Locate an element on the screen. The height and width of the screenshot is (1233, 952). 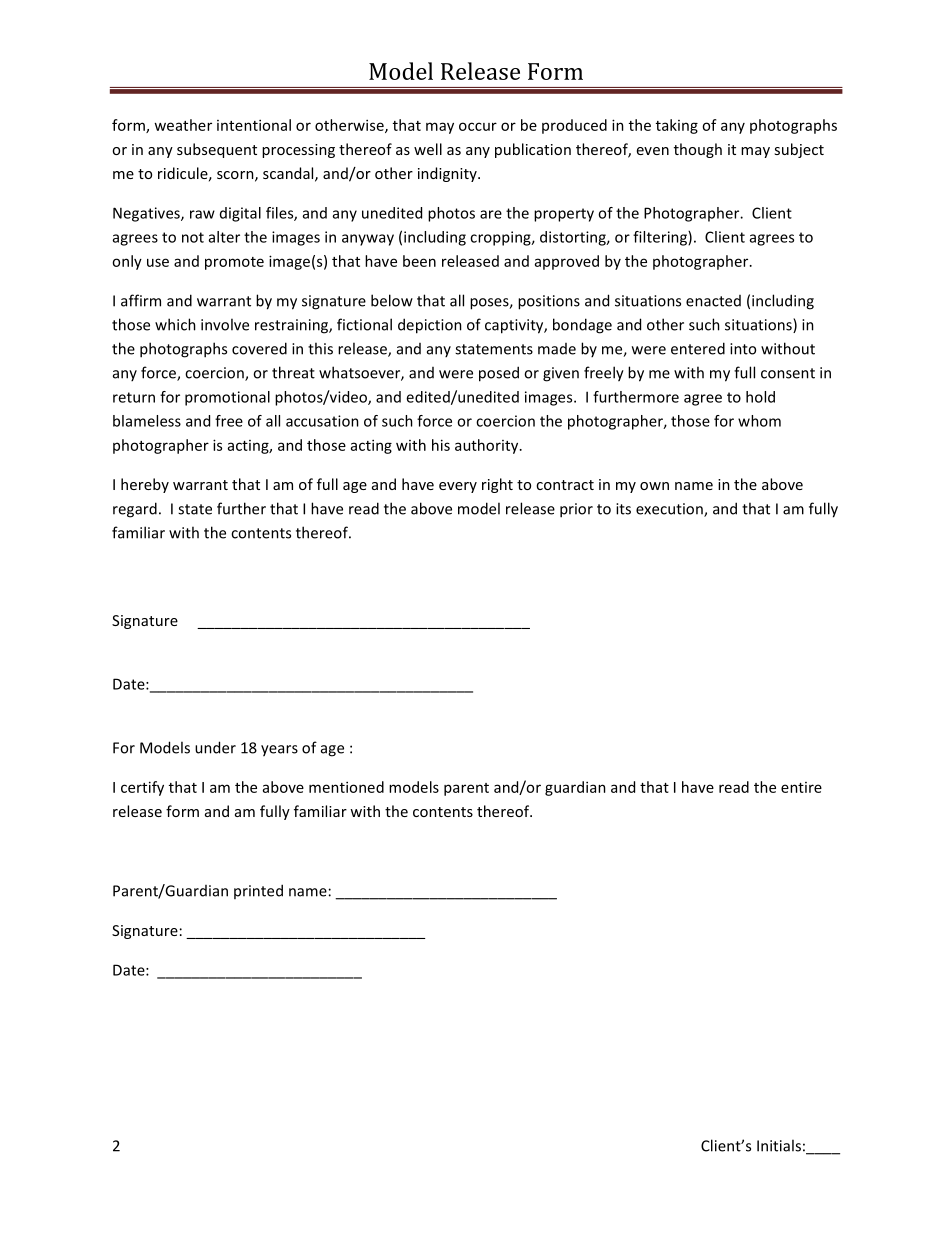
though is located at coordinates (698, 150).
